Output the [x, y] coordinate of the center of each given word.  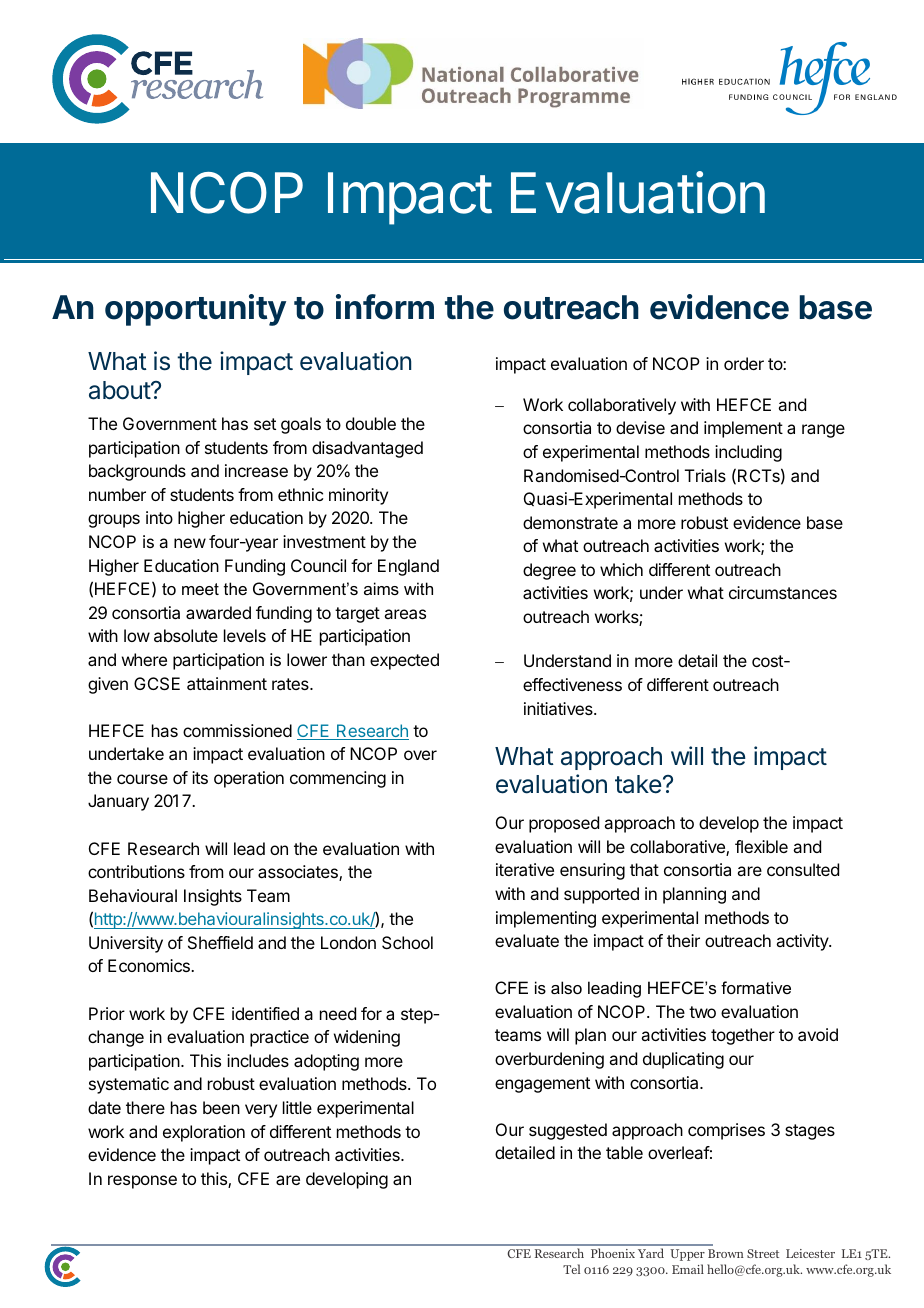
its [200, 777]
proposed [564, 824]
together [743, 1036]
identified [265, 1013]
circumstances [783, 592]
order [744, 363]
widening [367, 1038]
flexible [761, 846]
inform [385, 307]
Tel [571, 1269]
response [142, 1182]
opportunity [195, 310]
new [190, 543]
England [408, 567]
